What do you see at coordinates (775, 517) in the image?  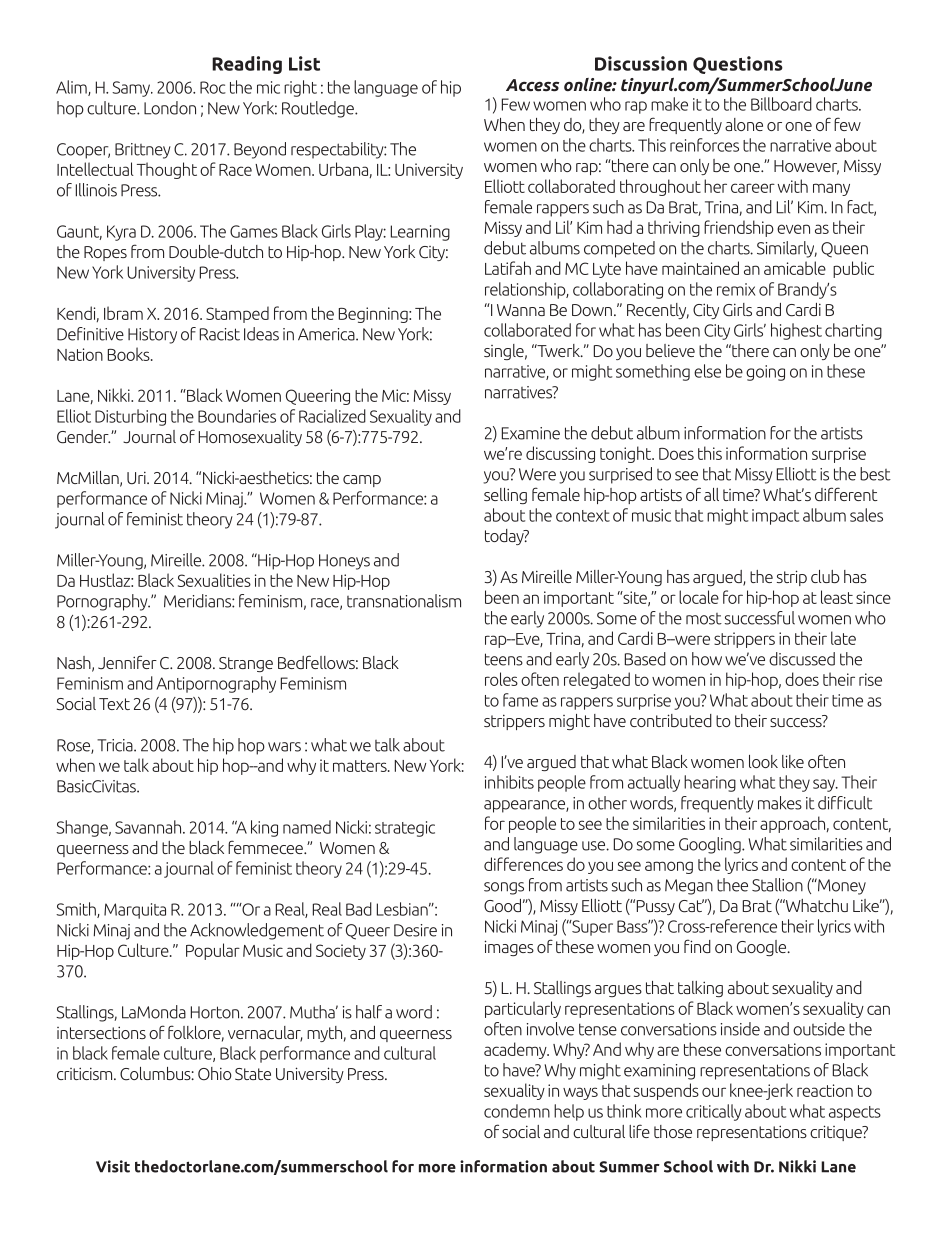 I see `impact` at bounding box center [775, 517].
